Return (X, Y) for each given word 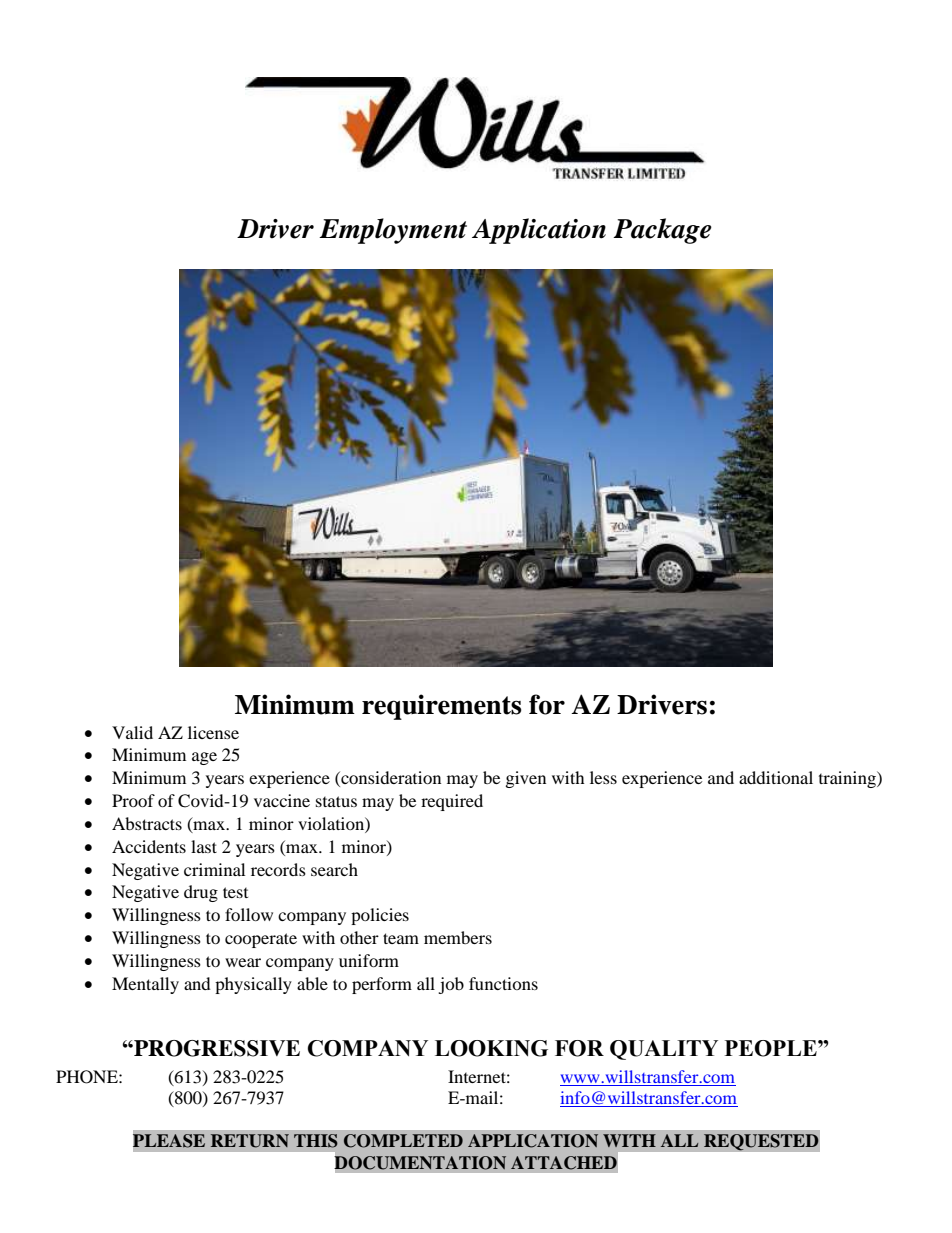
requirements (441, 707)
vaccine (282, 800)
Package (662, 231)
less (603, 777)
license (213, 732)
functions (503, 983)
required (452, 802)
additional (776, 777)
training (848, 779)
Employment (393, 231)
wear (243, 962)
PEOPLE (772, 1048)
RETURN (250, 1141)
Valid (132, 732)
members (458, 937)
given (526, 779)
